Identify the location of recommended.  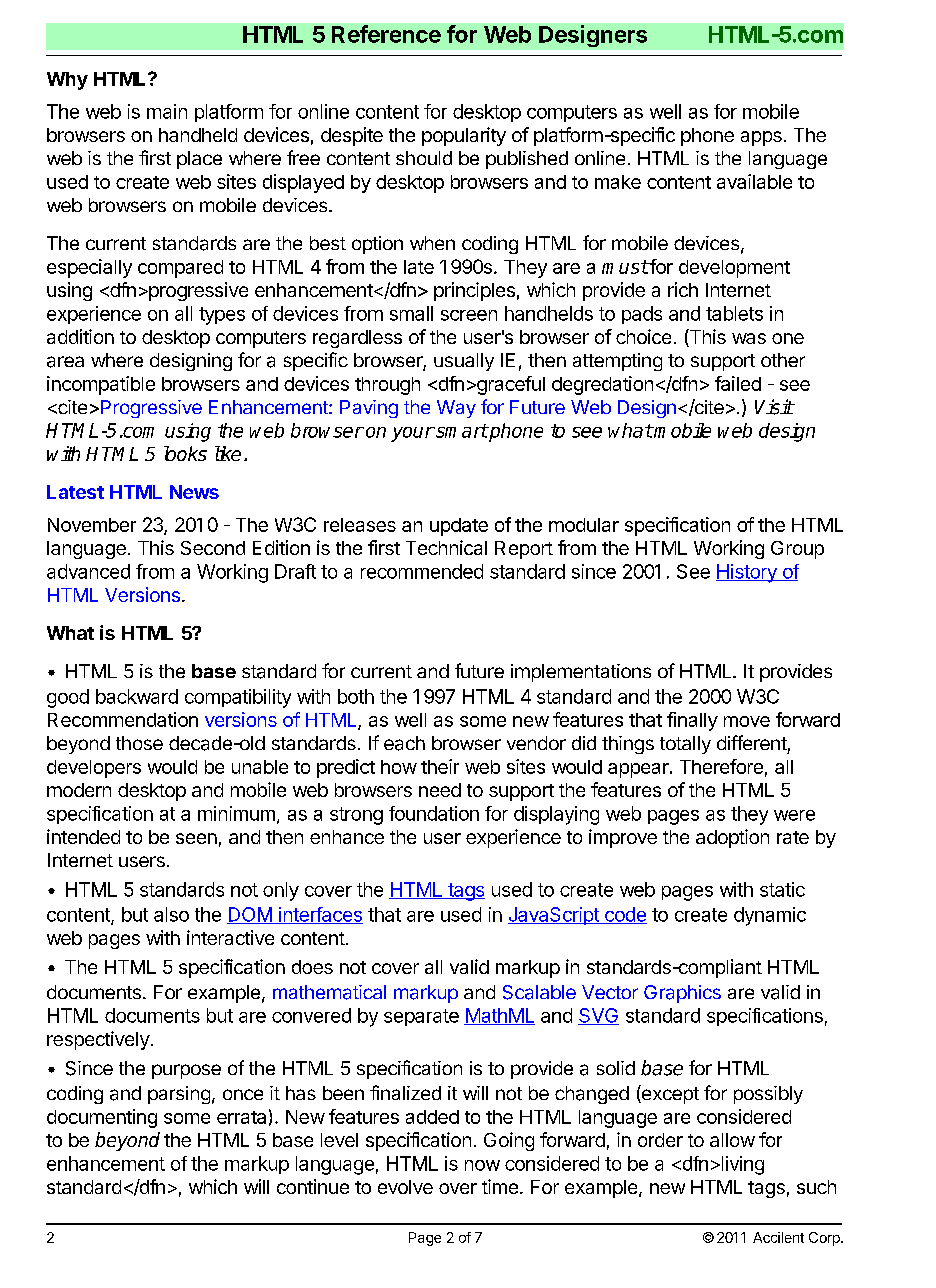
(422, 571).
